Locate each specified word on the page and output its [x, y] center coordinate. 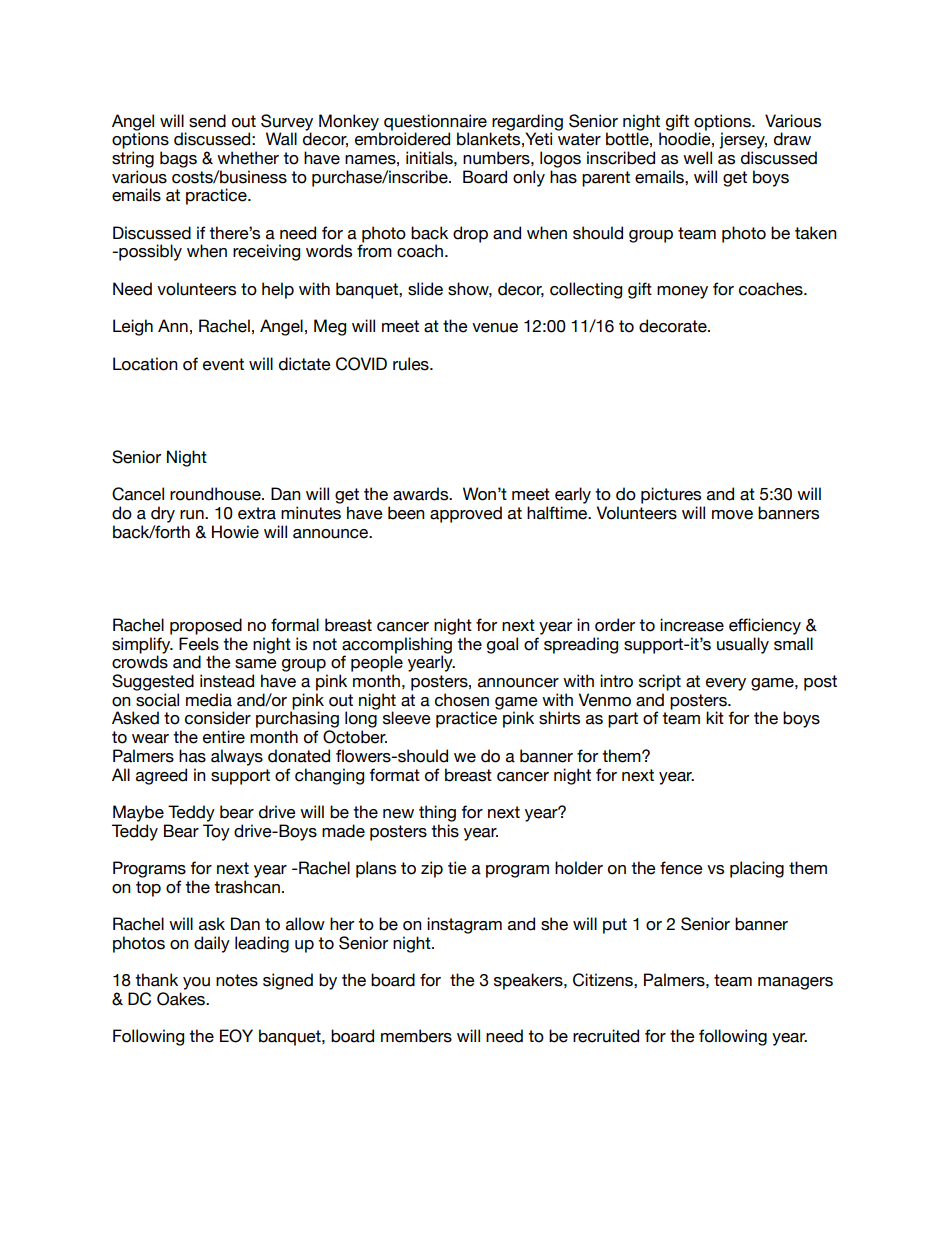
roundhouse [216, 494]
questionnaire [435, 122]
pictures [671, 495]
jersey [743, 140]
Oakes [182, 999]
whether [248, 158]
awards [422, 494]
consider [218, 718]
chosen [462, 700]
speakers [529, 981]
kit [715, 717]
